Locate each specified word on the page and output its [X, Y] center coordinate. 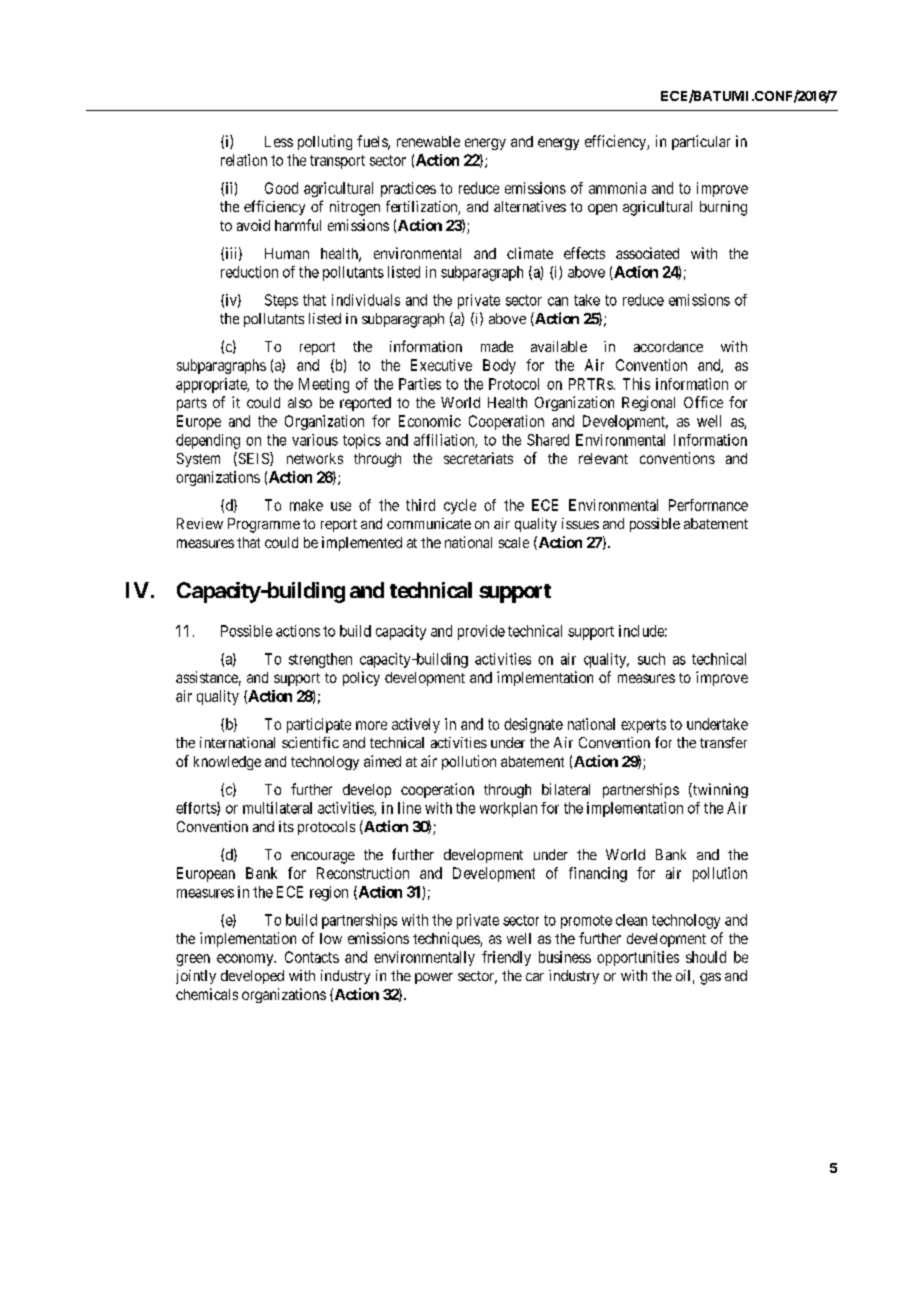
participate [319, 725]
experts [643, 726]
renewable [428, 141]
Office [703, 402]
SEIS [253, 459]
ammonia [617, 188]
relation [244, 160]
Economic [430, 421]
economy [246, 960]
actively [416, 725]
